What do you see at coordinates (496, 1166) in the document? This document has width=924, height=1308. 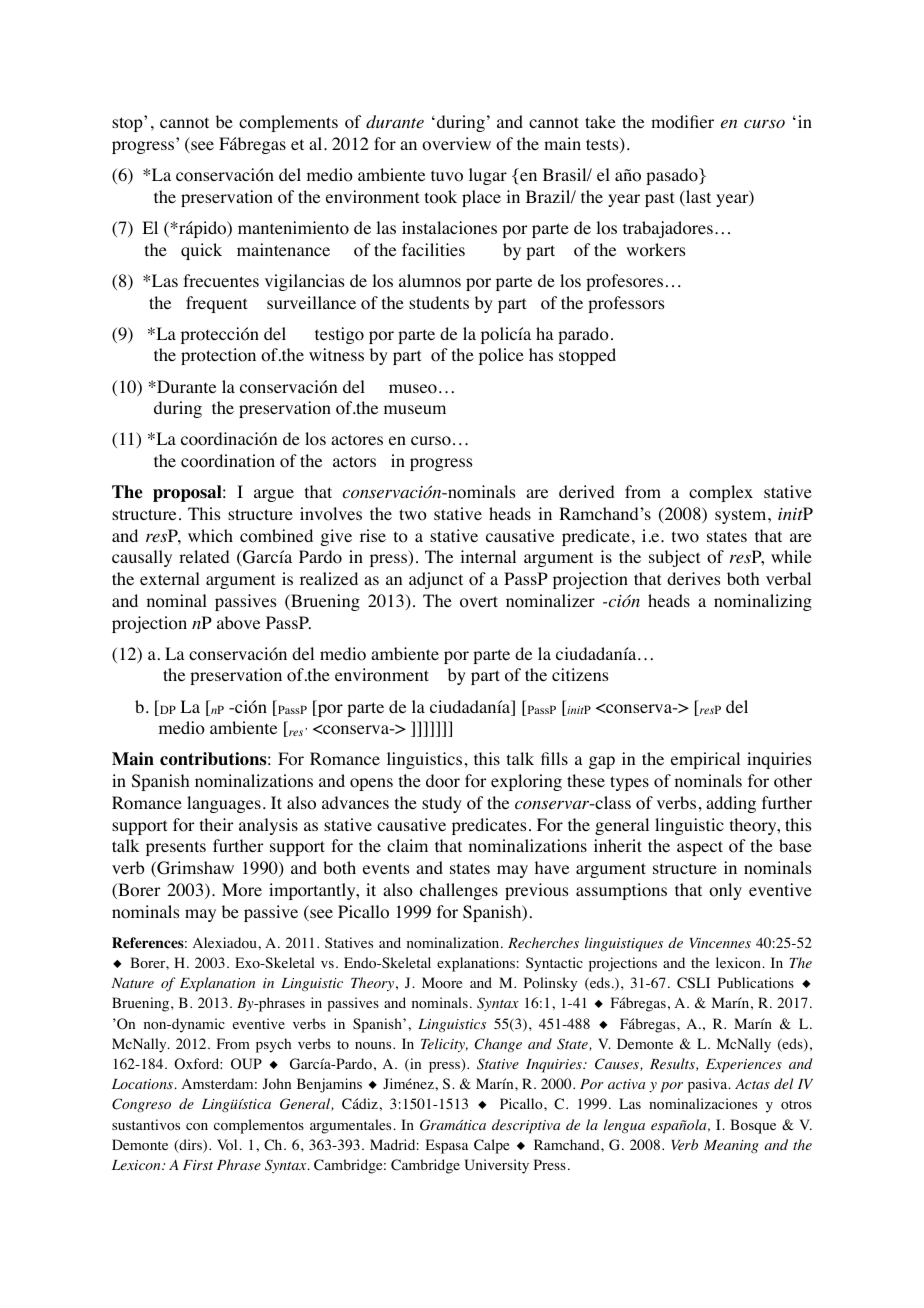 I see `University` at bounding box center [496, 1166].
